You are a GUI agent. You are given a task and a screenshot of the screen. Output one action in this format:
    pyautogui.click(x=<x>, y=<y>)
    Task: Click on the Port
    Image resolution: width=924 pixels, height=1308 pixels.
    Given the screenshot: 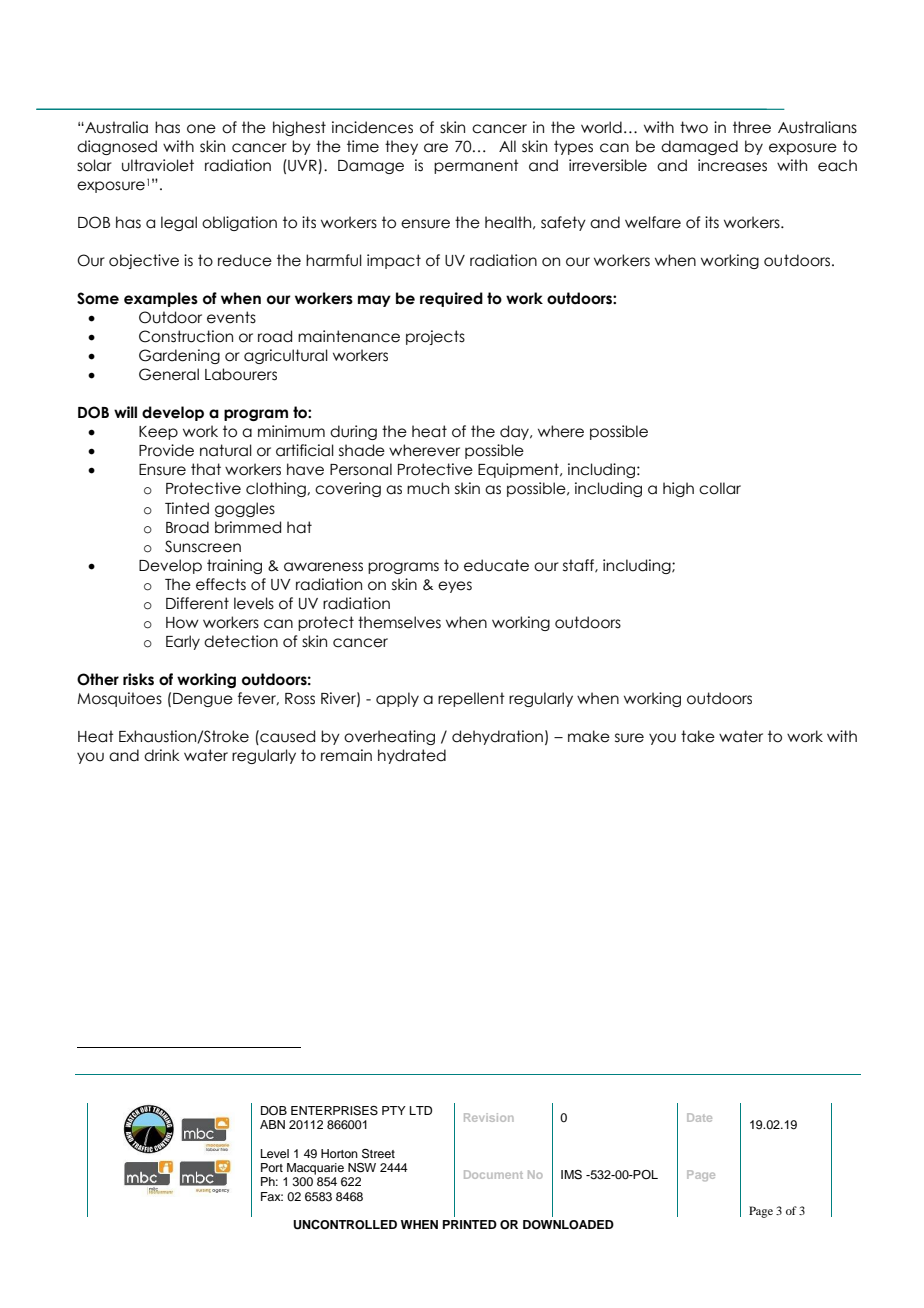 What is the action you would take?
    pyautogui.click(x=272, y=1167)
